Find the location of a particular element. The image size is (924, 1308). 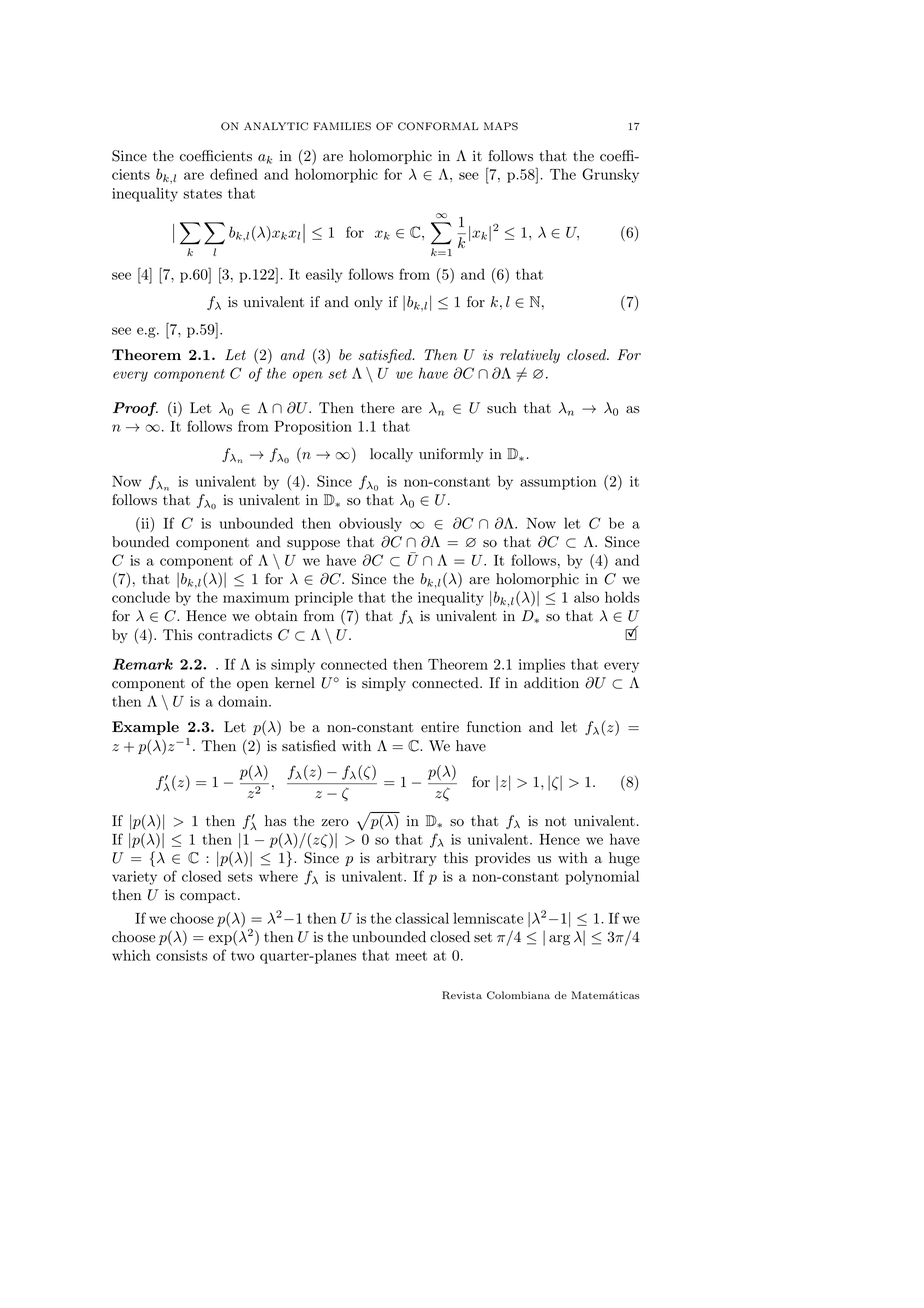

zero is located at coordinates (335, 823).
